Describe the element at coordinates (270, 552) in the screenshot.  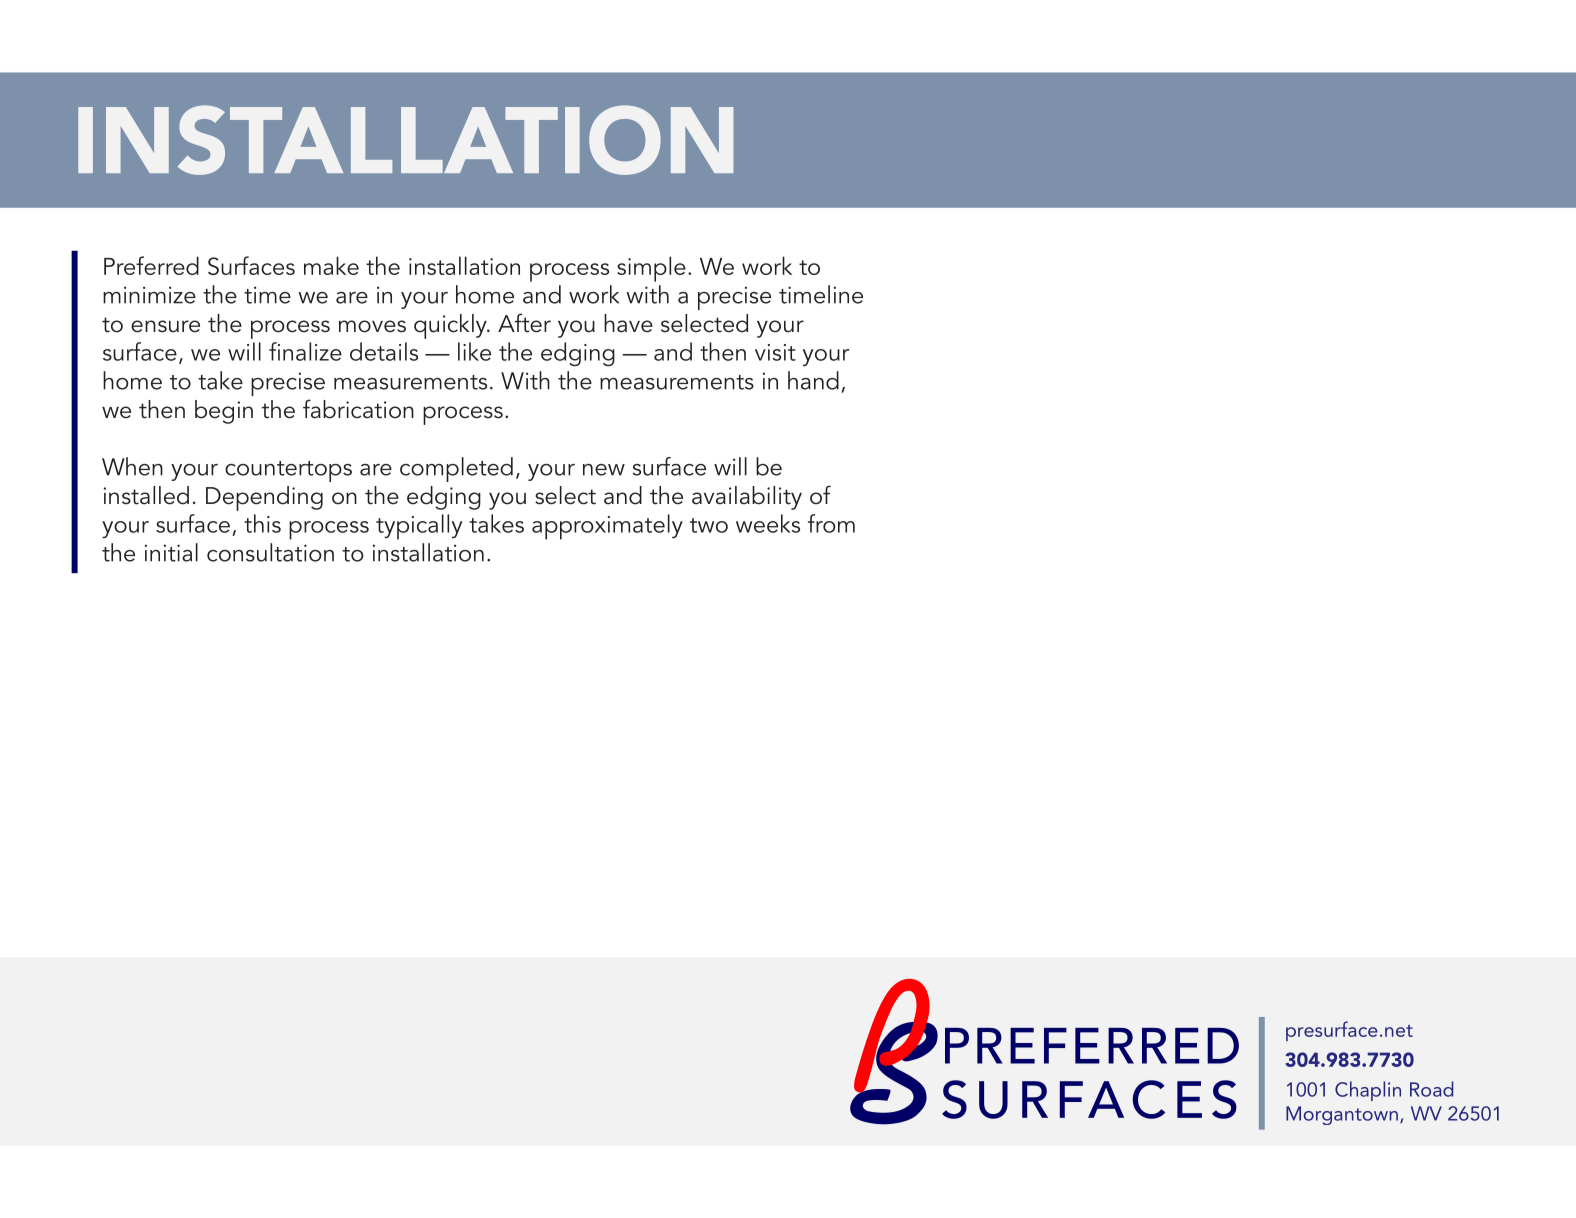
I see `consultation` at that location.
